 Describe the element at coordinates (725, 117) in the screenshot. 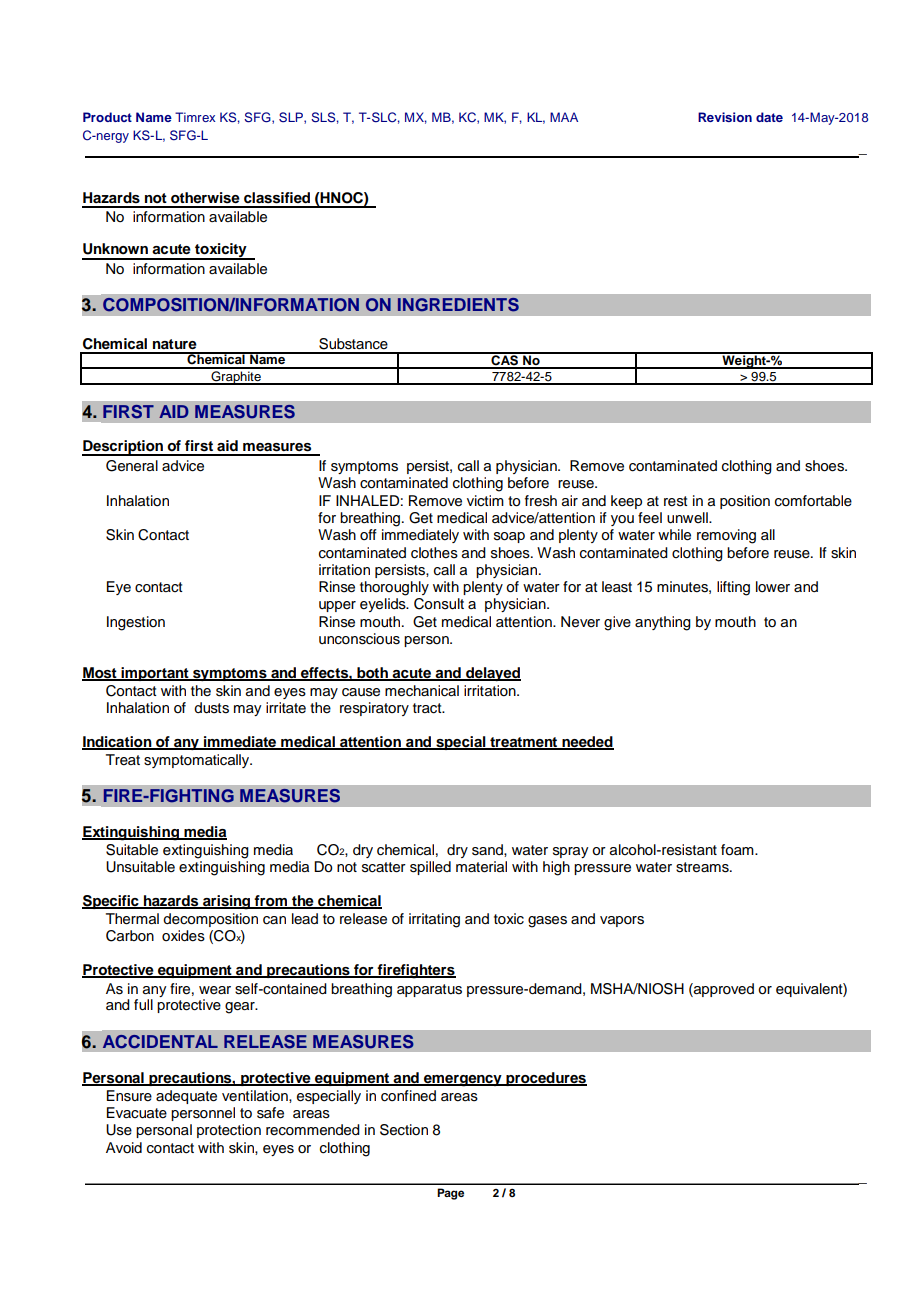

I see `Revision` at that location.
